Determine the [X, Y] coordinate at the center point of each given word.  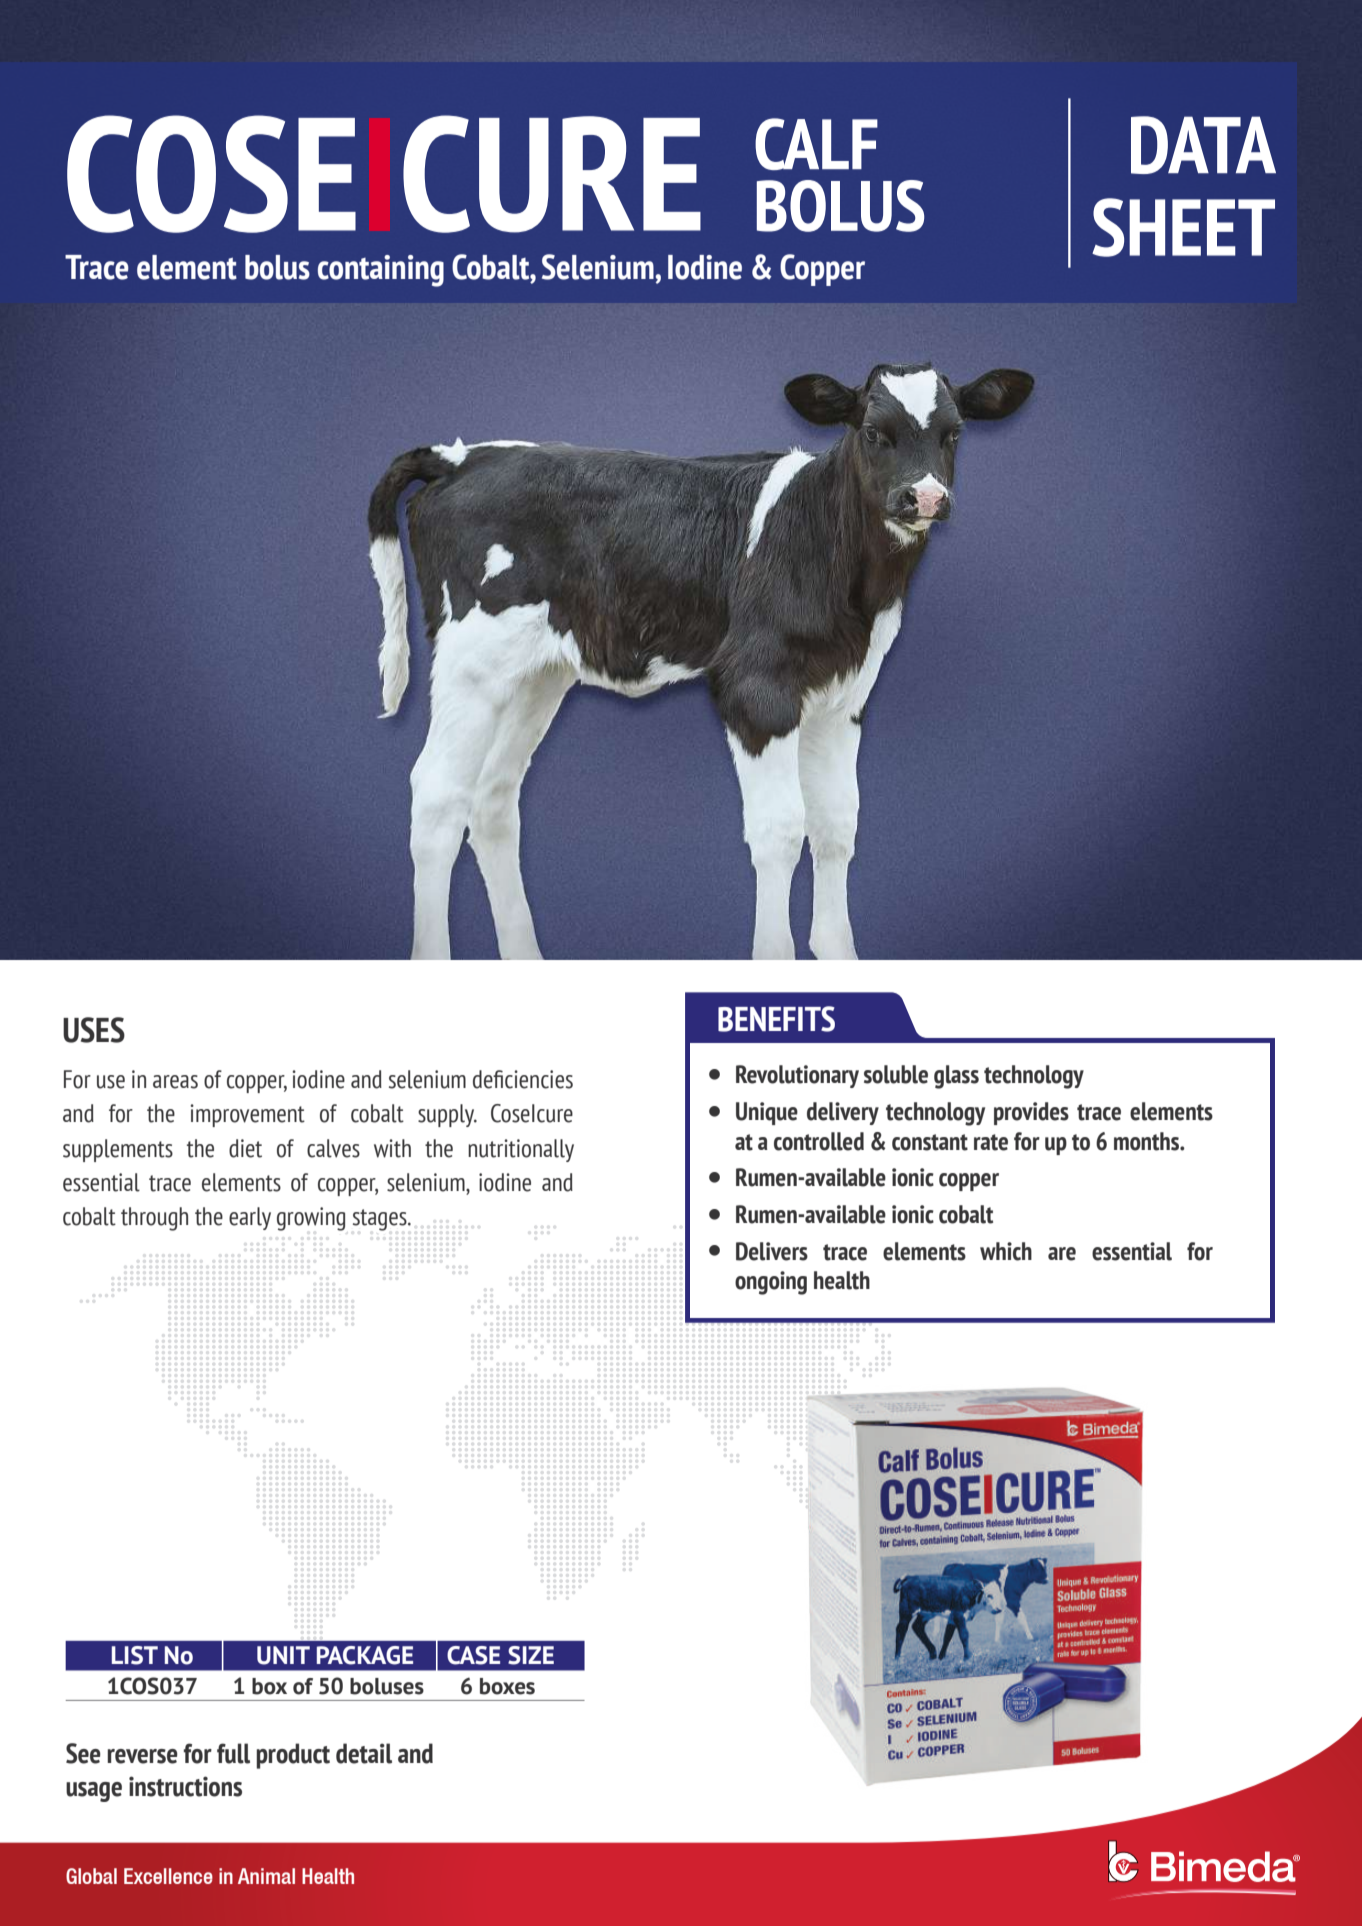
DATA [1203, 145]
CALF [816, 144]
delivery [843, 1113]
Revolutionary [797, 1076]
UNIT [283, 1655]
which [1006, 1251]
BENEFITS [776, 1019]
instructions [185, 1786]
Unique [767, 1113]
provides [1031, 1113]
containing [381, 271]
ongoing [771, 1283]
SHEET [1183, 227]
